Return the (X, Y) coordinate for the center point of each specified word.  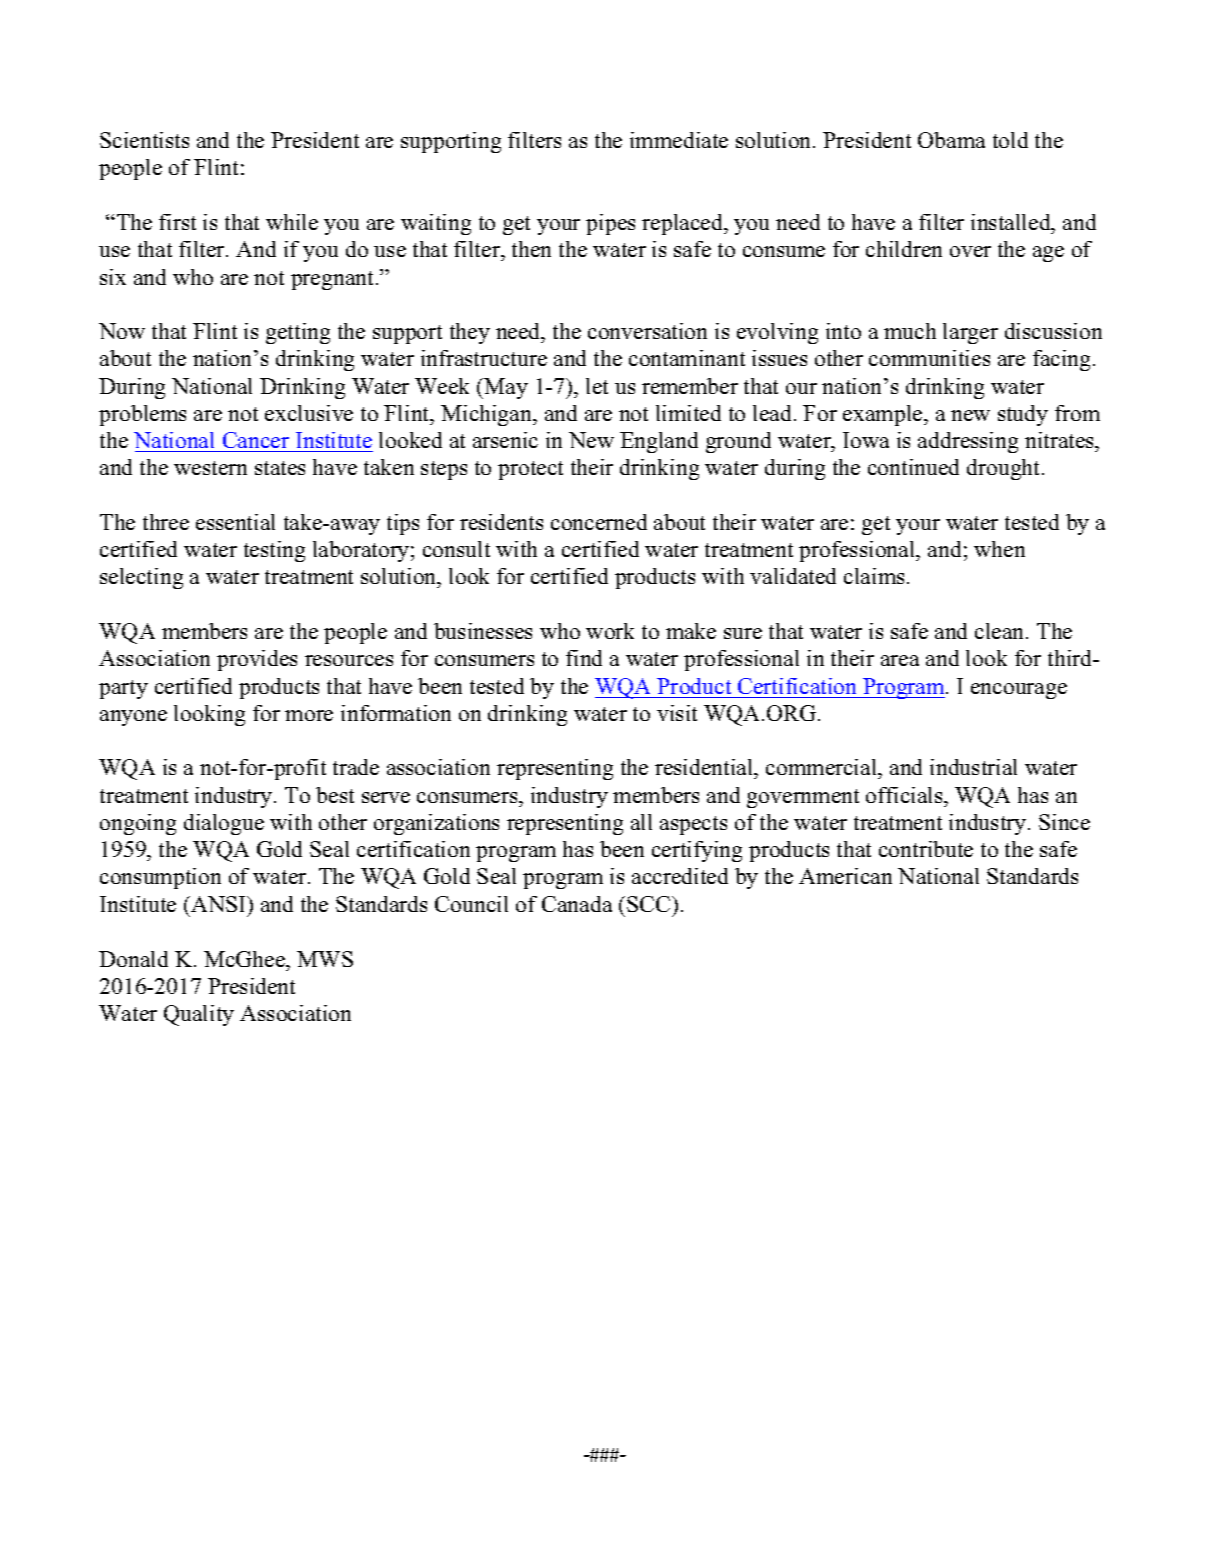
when (999, 549)
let (597, 386)
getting (298, 333)
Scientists (144, 140)
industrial (973, 767)
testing (274, 551)
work (610, 631)
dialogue (224, 824)
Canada (577, 904)
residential (705, 769)
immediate (679, 140)
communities (929, 358)
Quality (199, 1015)
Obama (951, 140)
